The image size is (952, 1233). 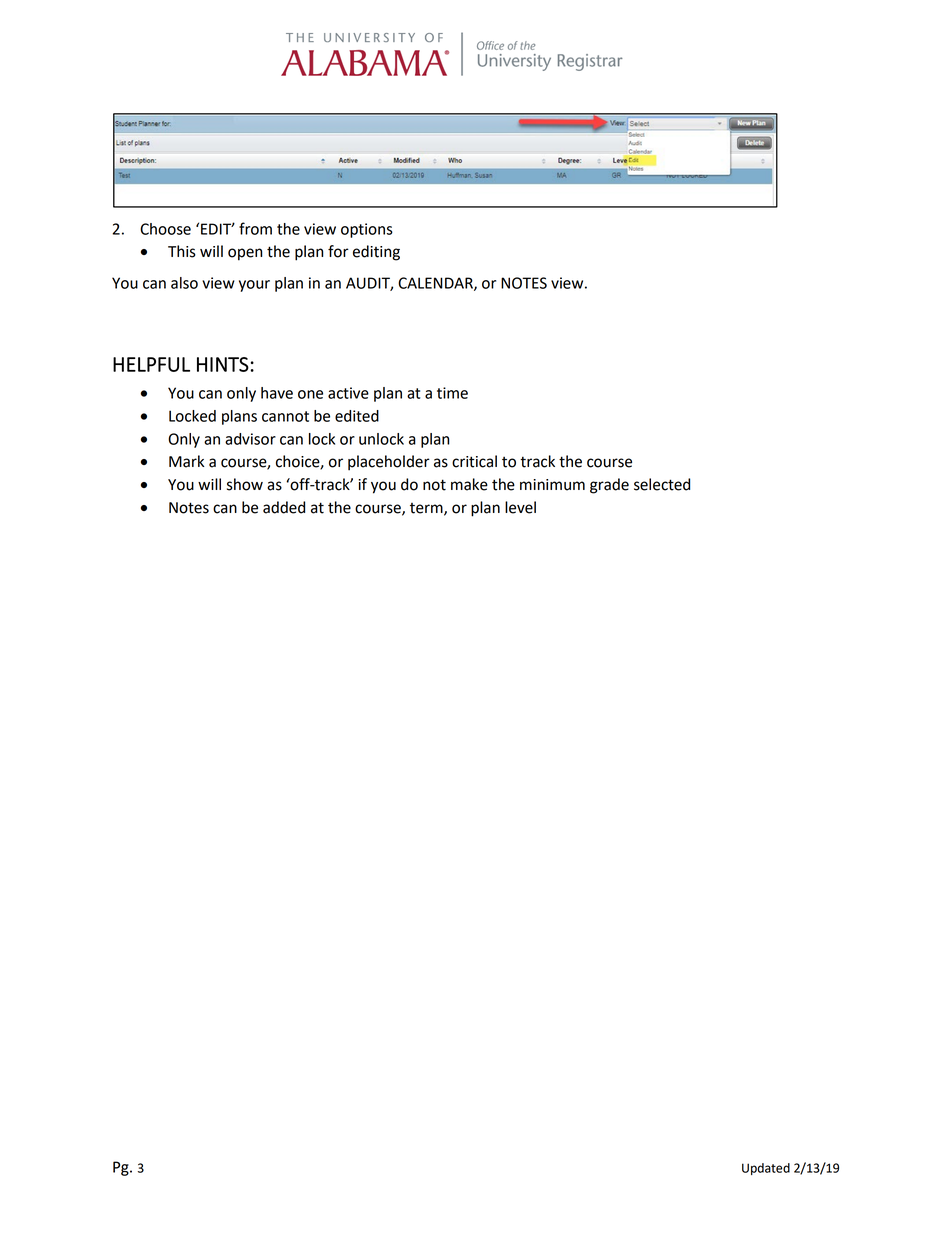 What do you see at coordinates (245, 254) in the page?
I see `open` at bounding box center [245, 254].
